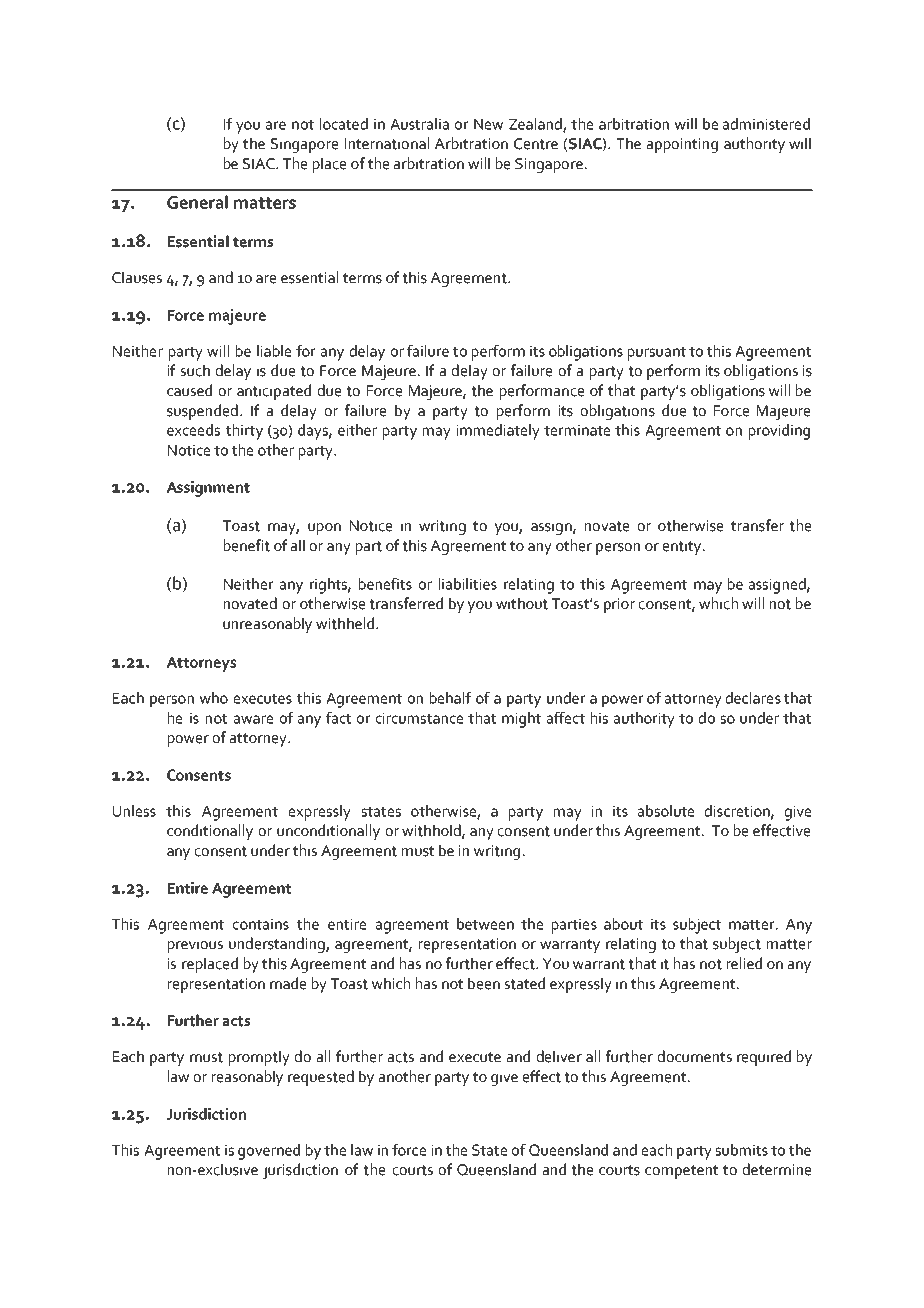 This document has width=924, height=1308. What do you see at coordinates (214, 698) in the document?
I see `who` at bounding box center [214, 698].
